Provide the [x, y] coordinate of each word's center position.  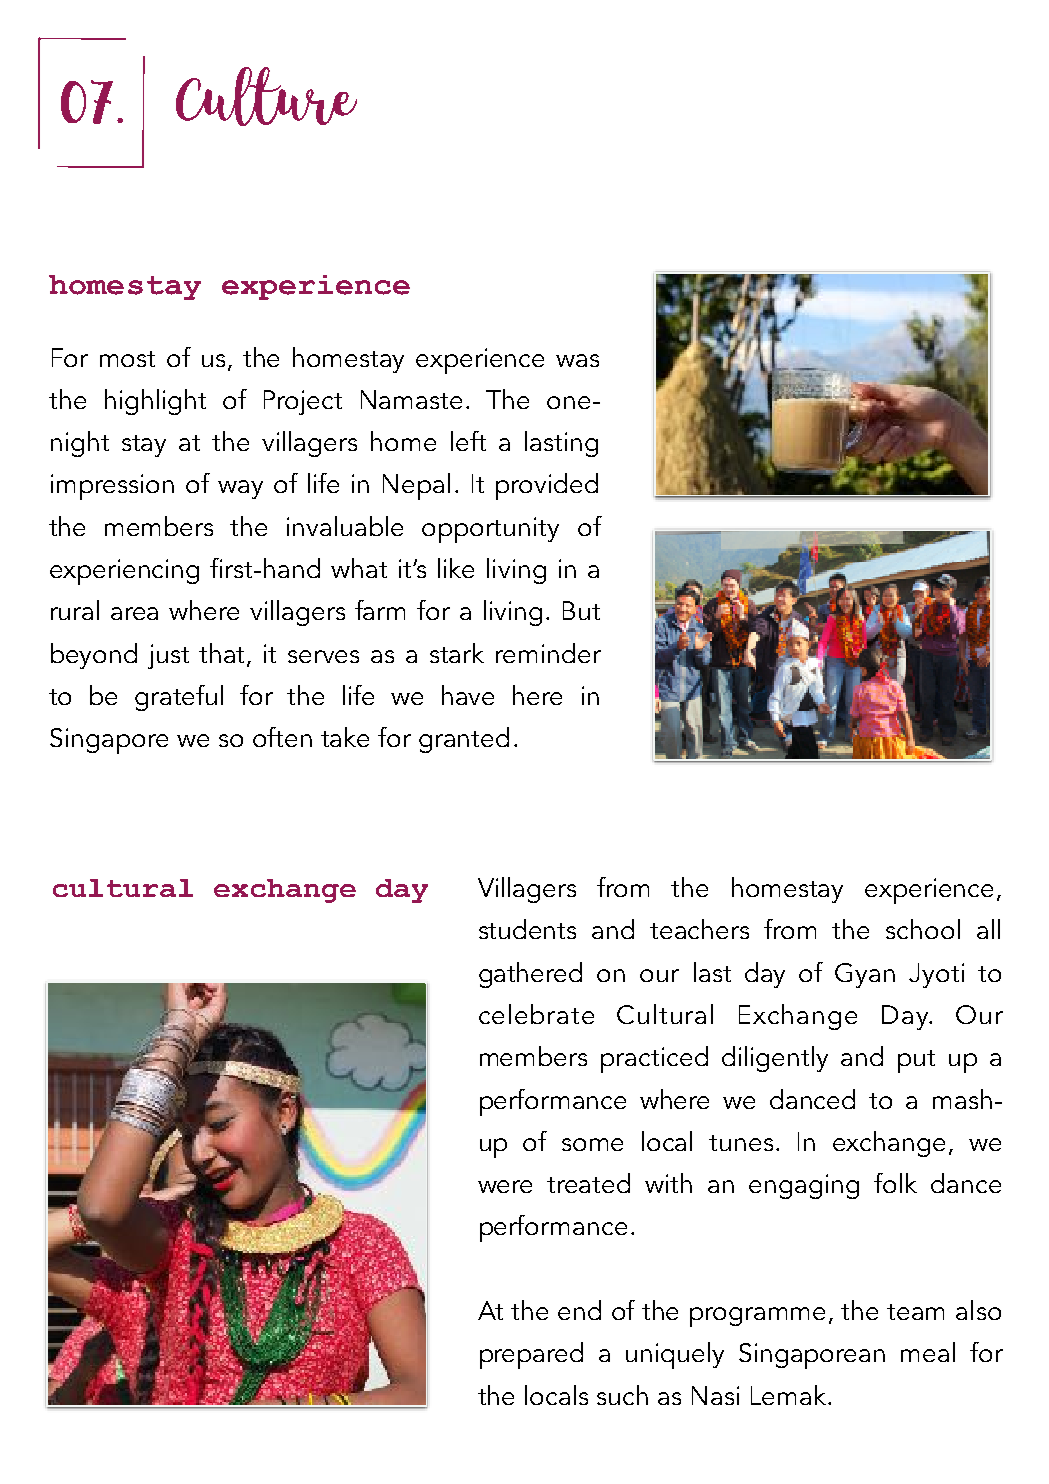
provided [547, 486]
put [916, 1061]
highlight [155, 402]
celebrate [536, 1014]
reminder [548, 653]
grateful [179, 698]
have [468, 695]
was [577, 360]
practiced [654, 1059]
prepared [531, 1355]
